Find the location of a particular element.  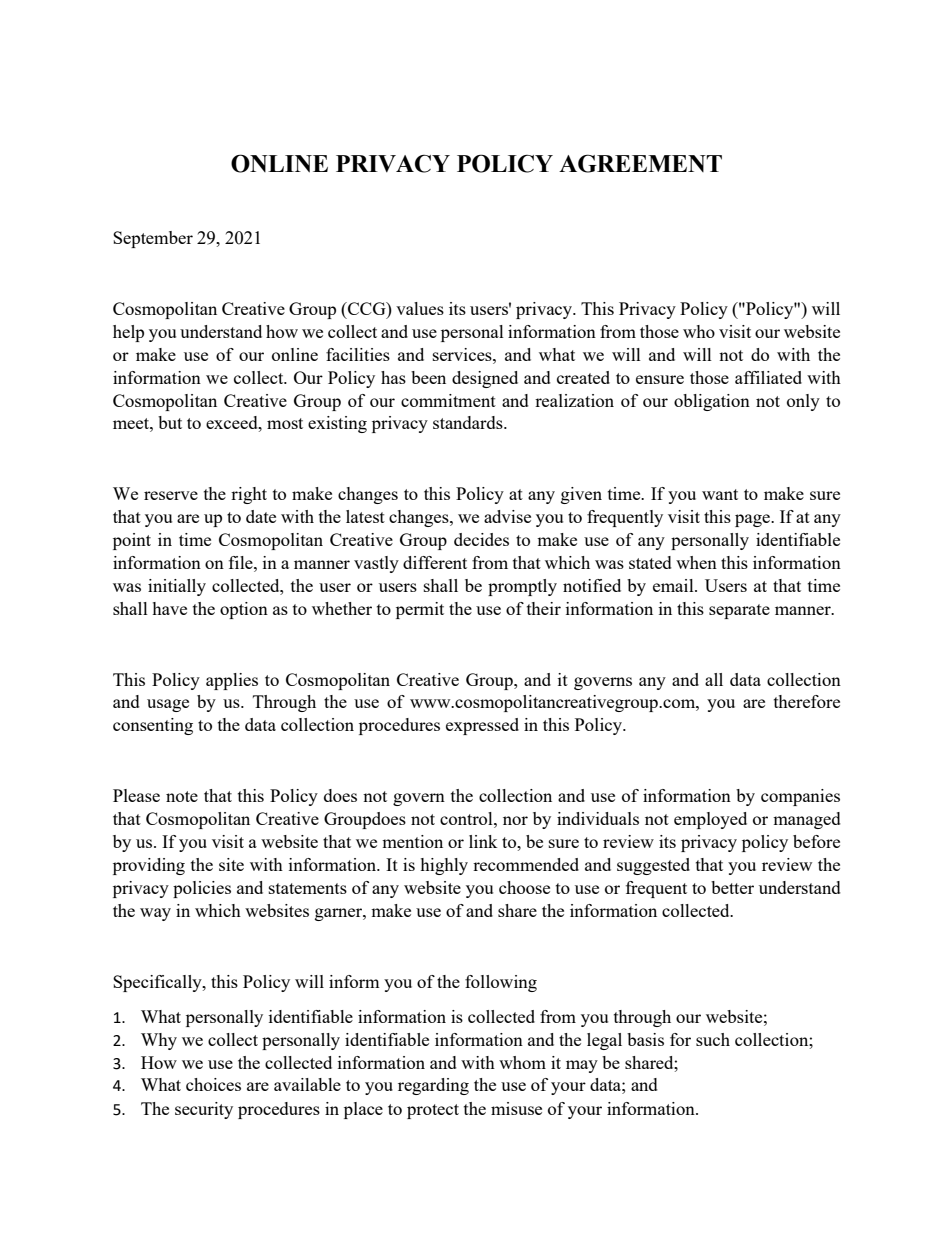

right is located at coordinates (249, 495).
